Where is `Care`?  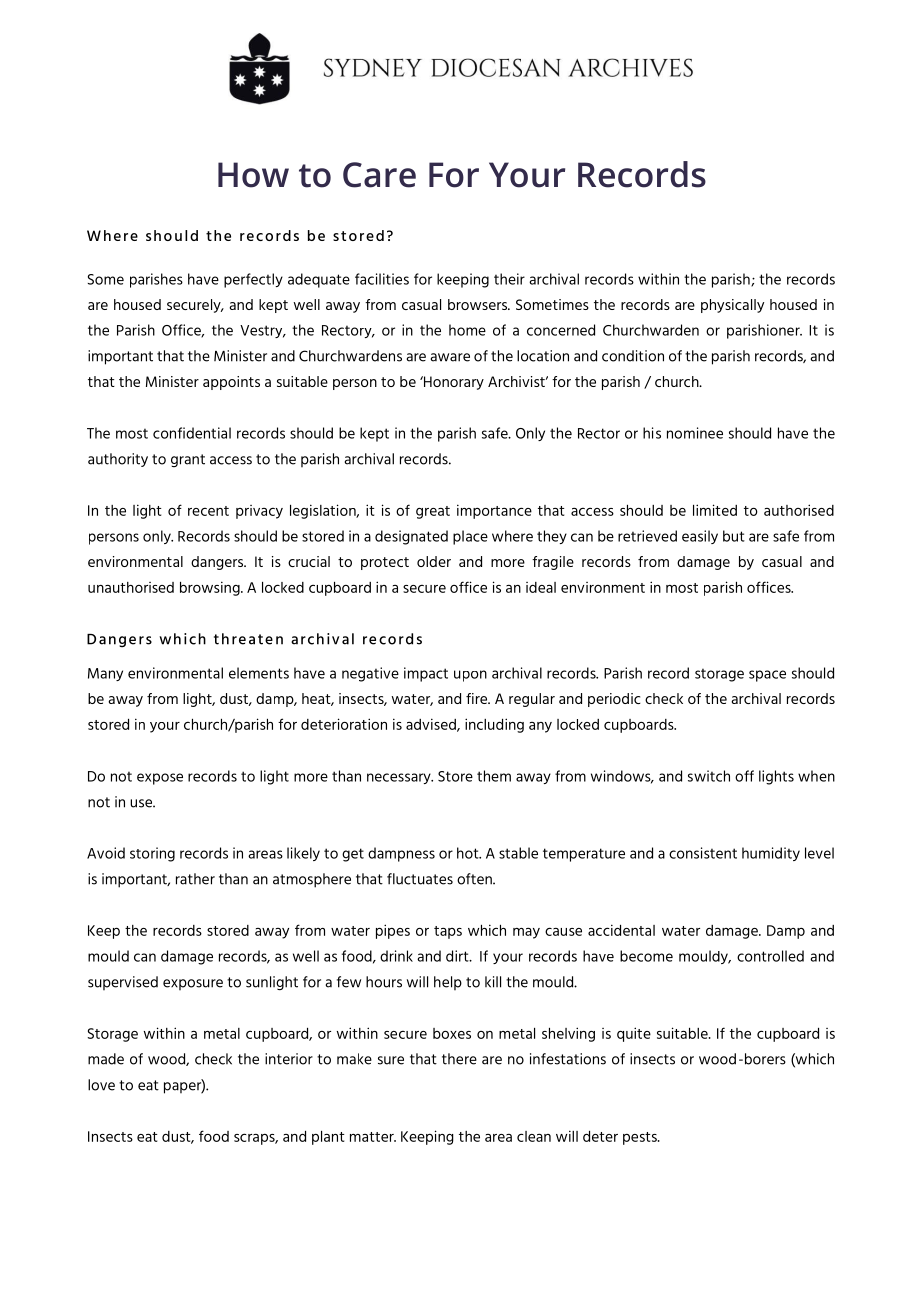 Care is located at coordinates (379, 175).
